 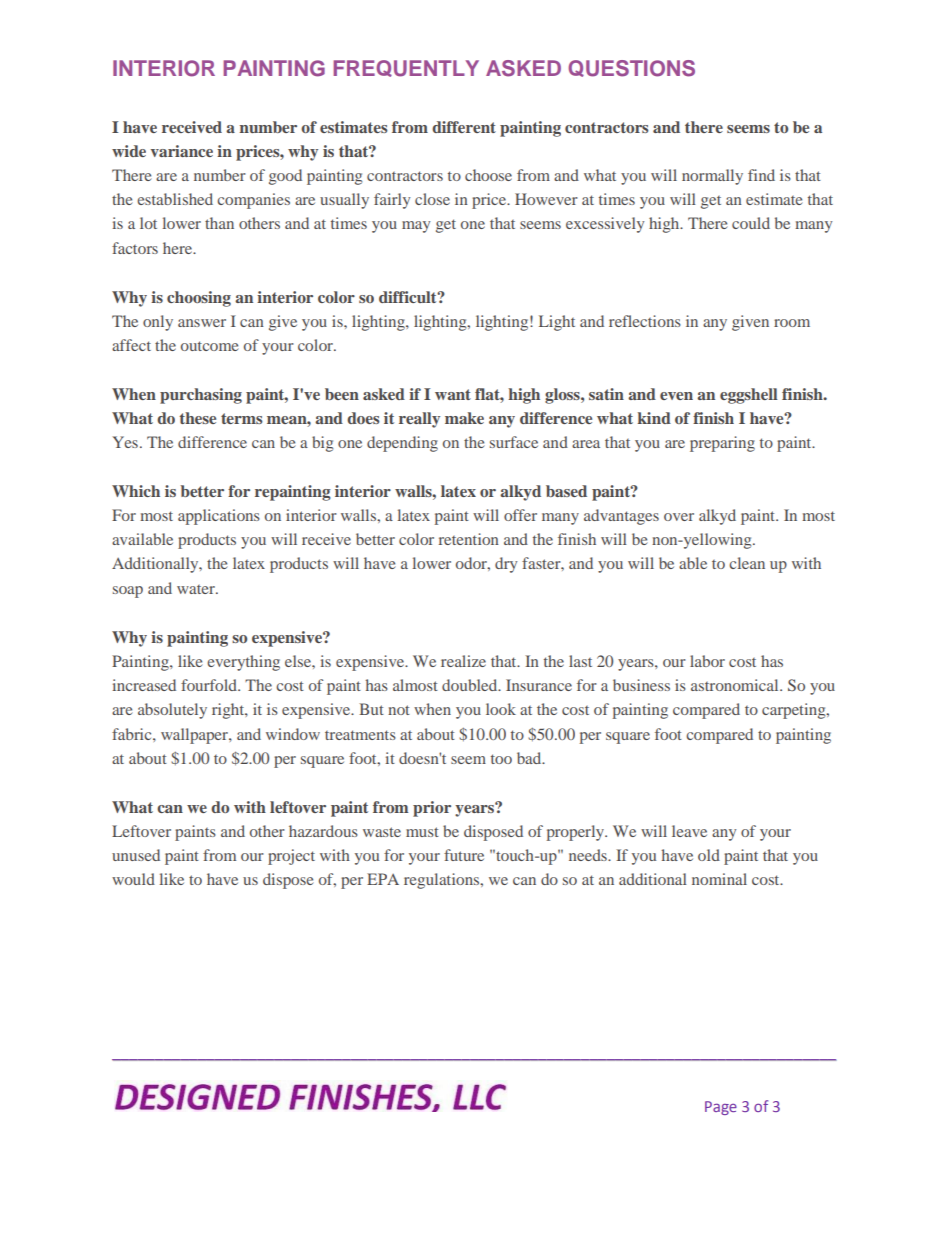 I want to click on regulations, so click(x=443, y=881).
